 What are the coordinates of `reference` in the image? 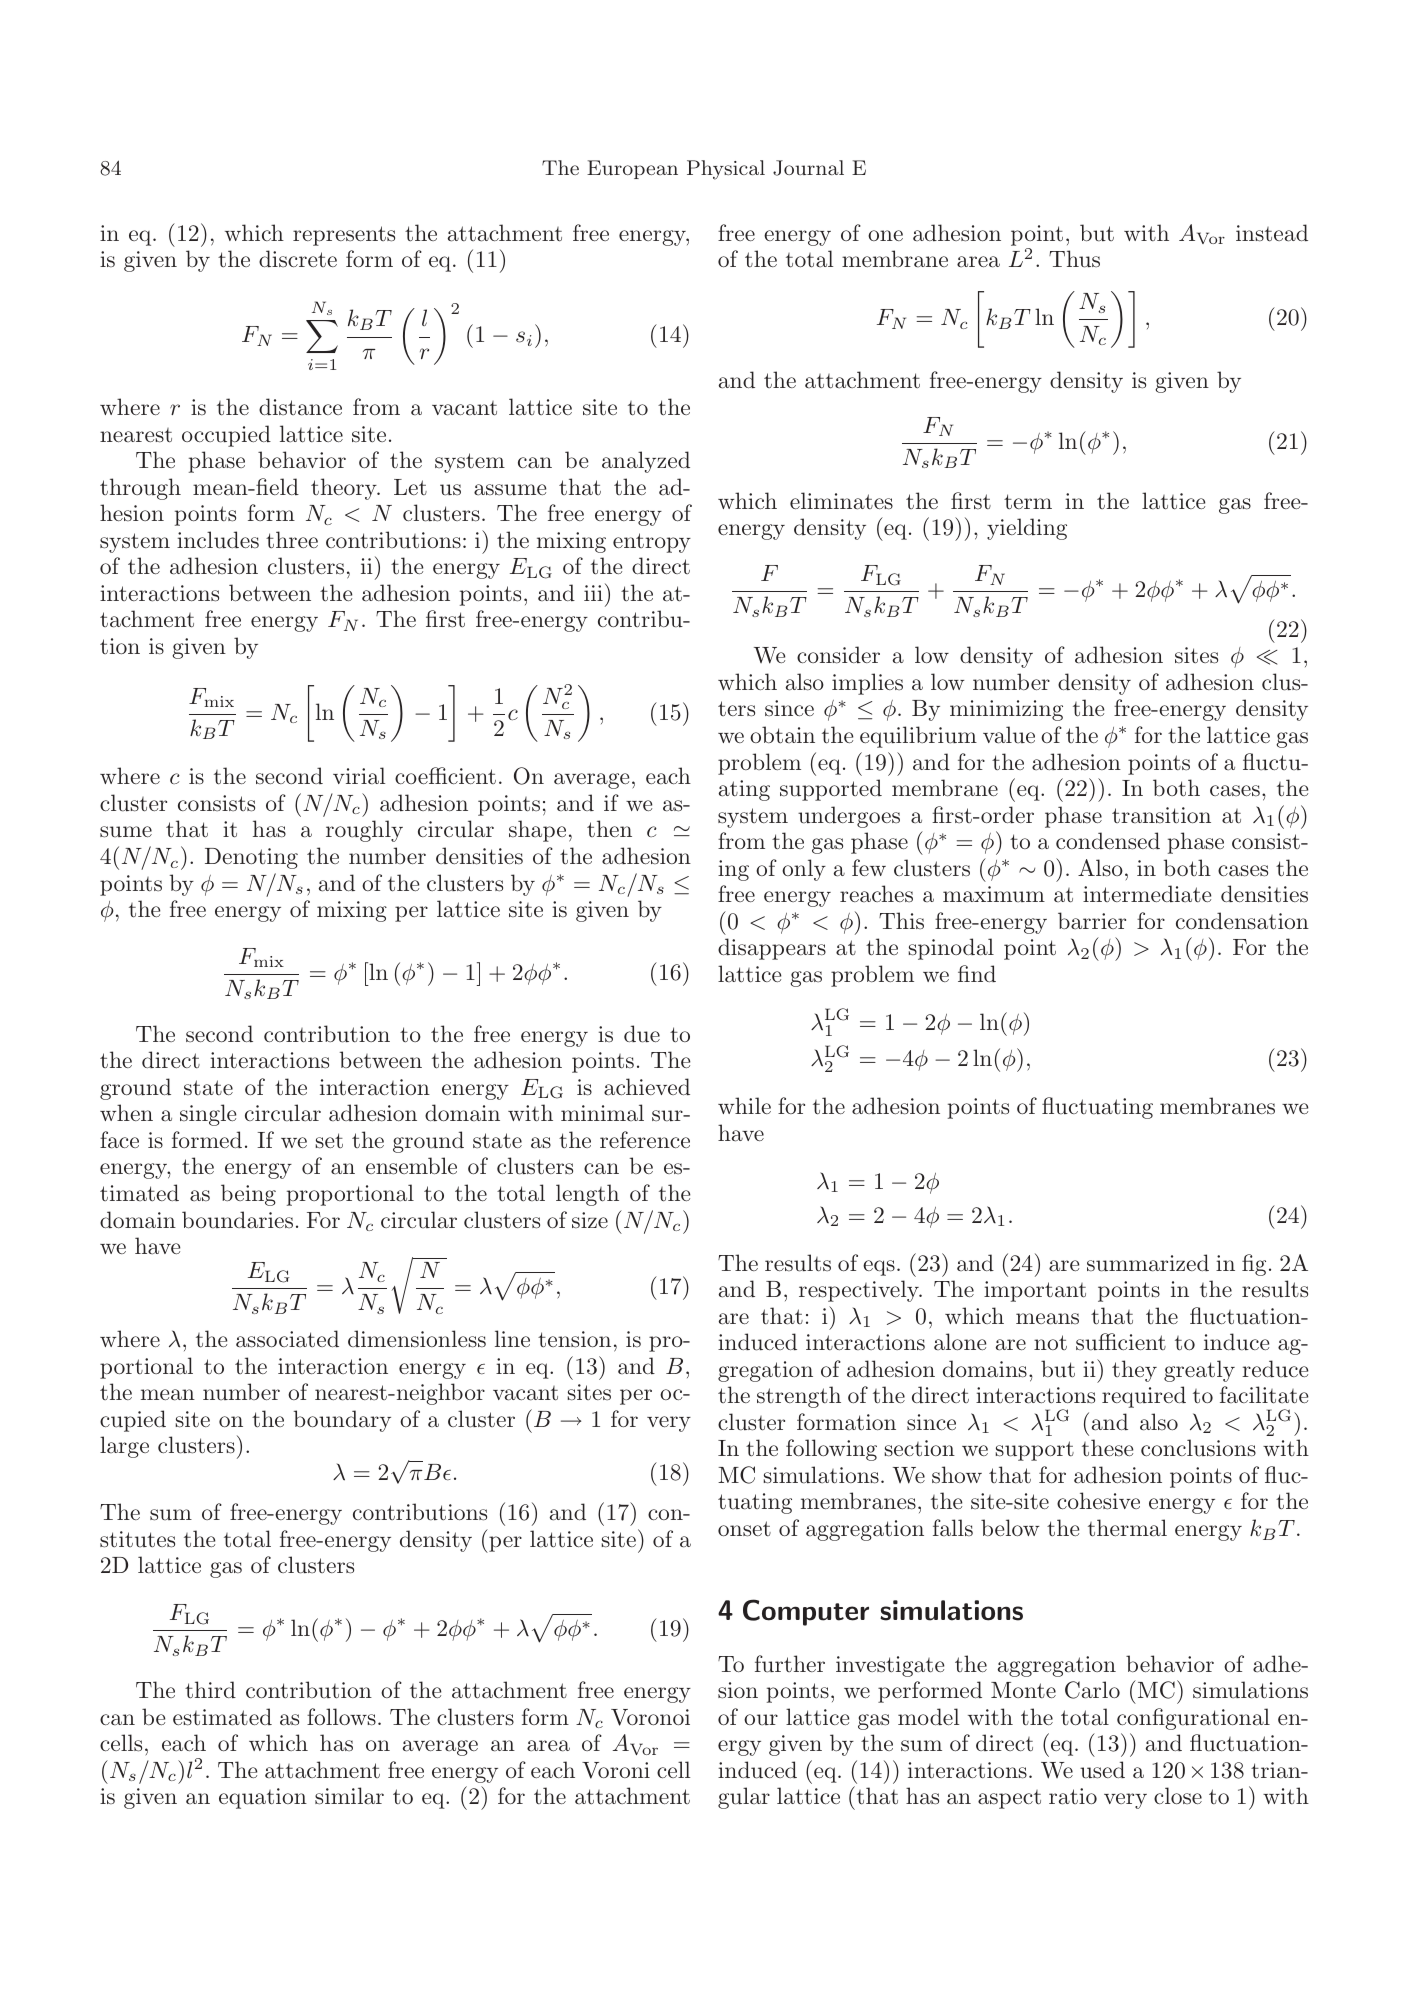 It's located at (645, 1139).
